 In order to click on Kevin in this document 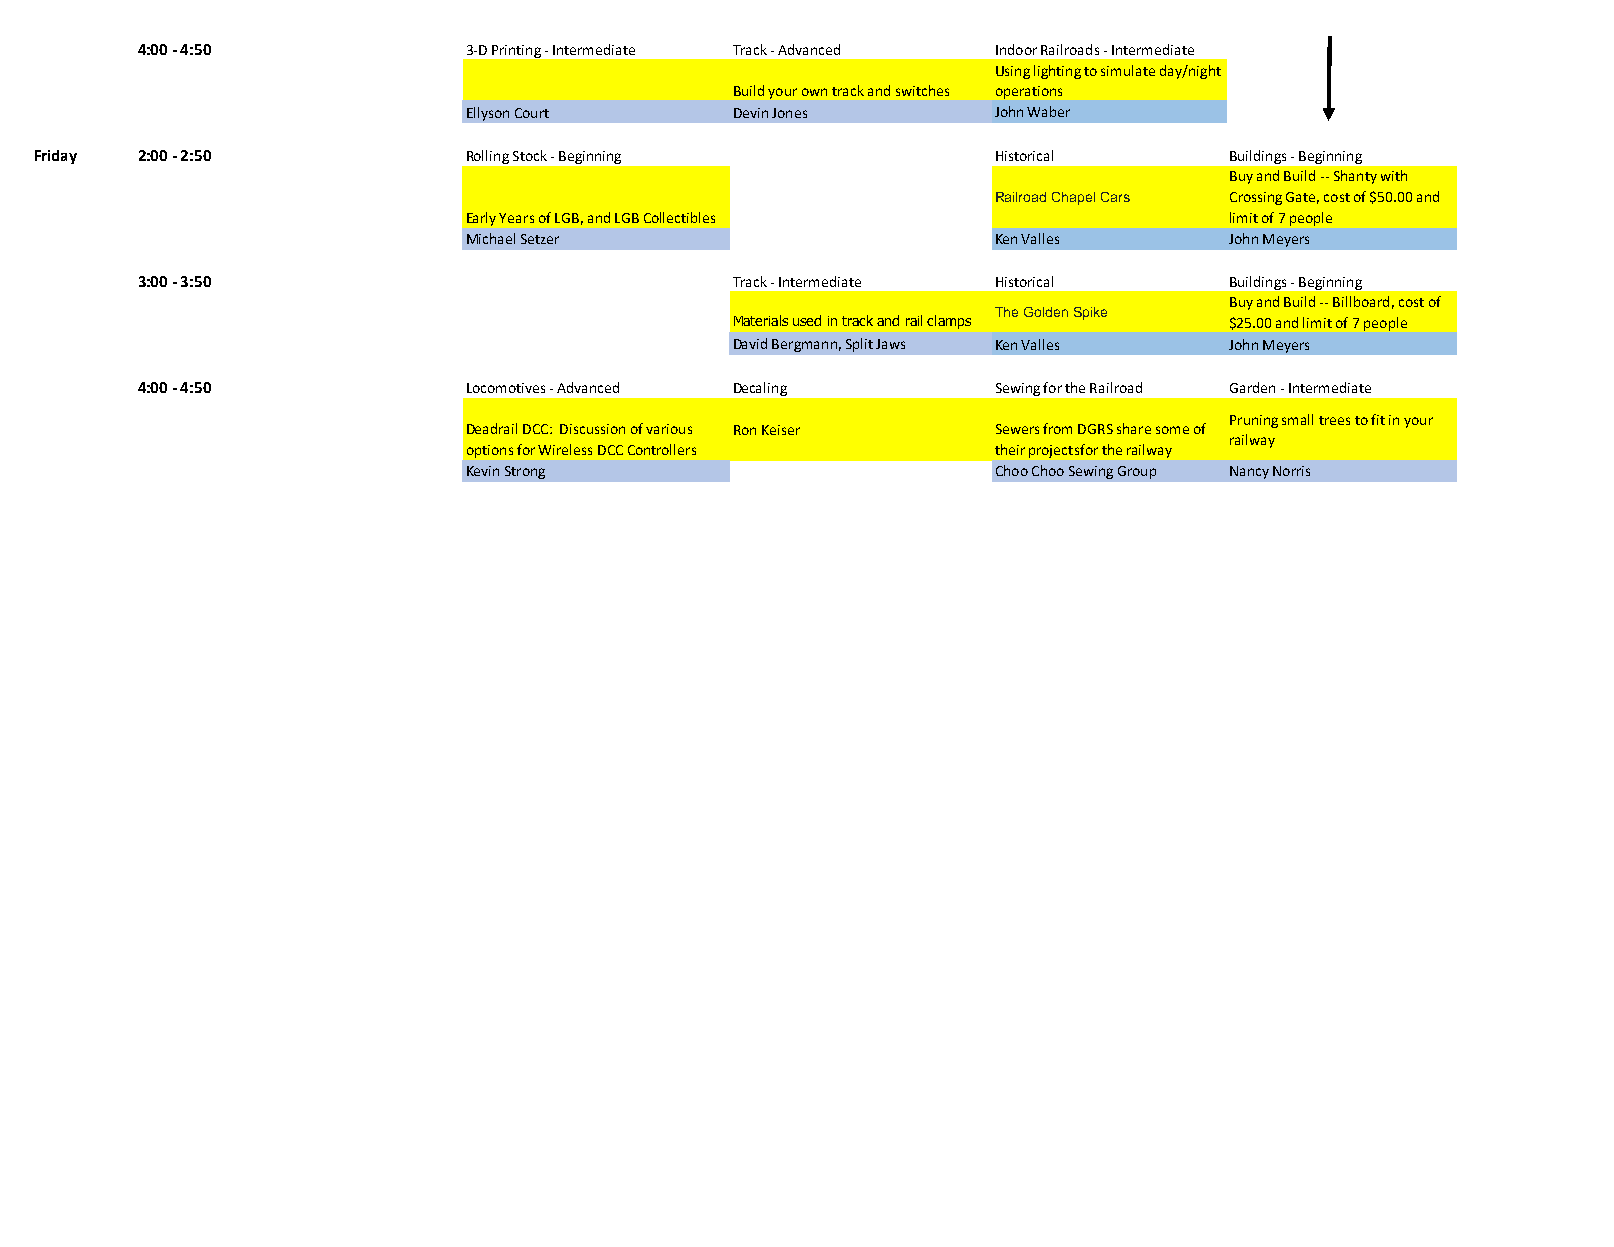, I will do `click(483, 471)`.
